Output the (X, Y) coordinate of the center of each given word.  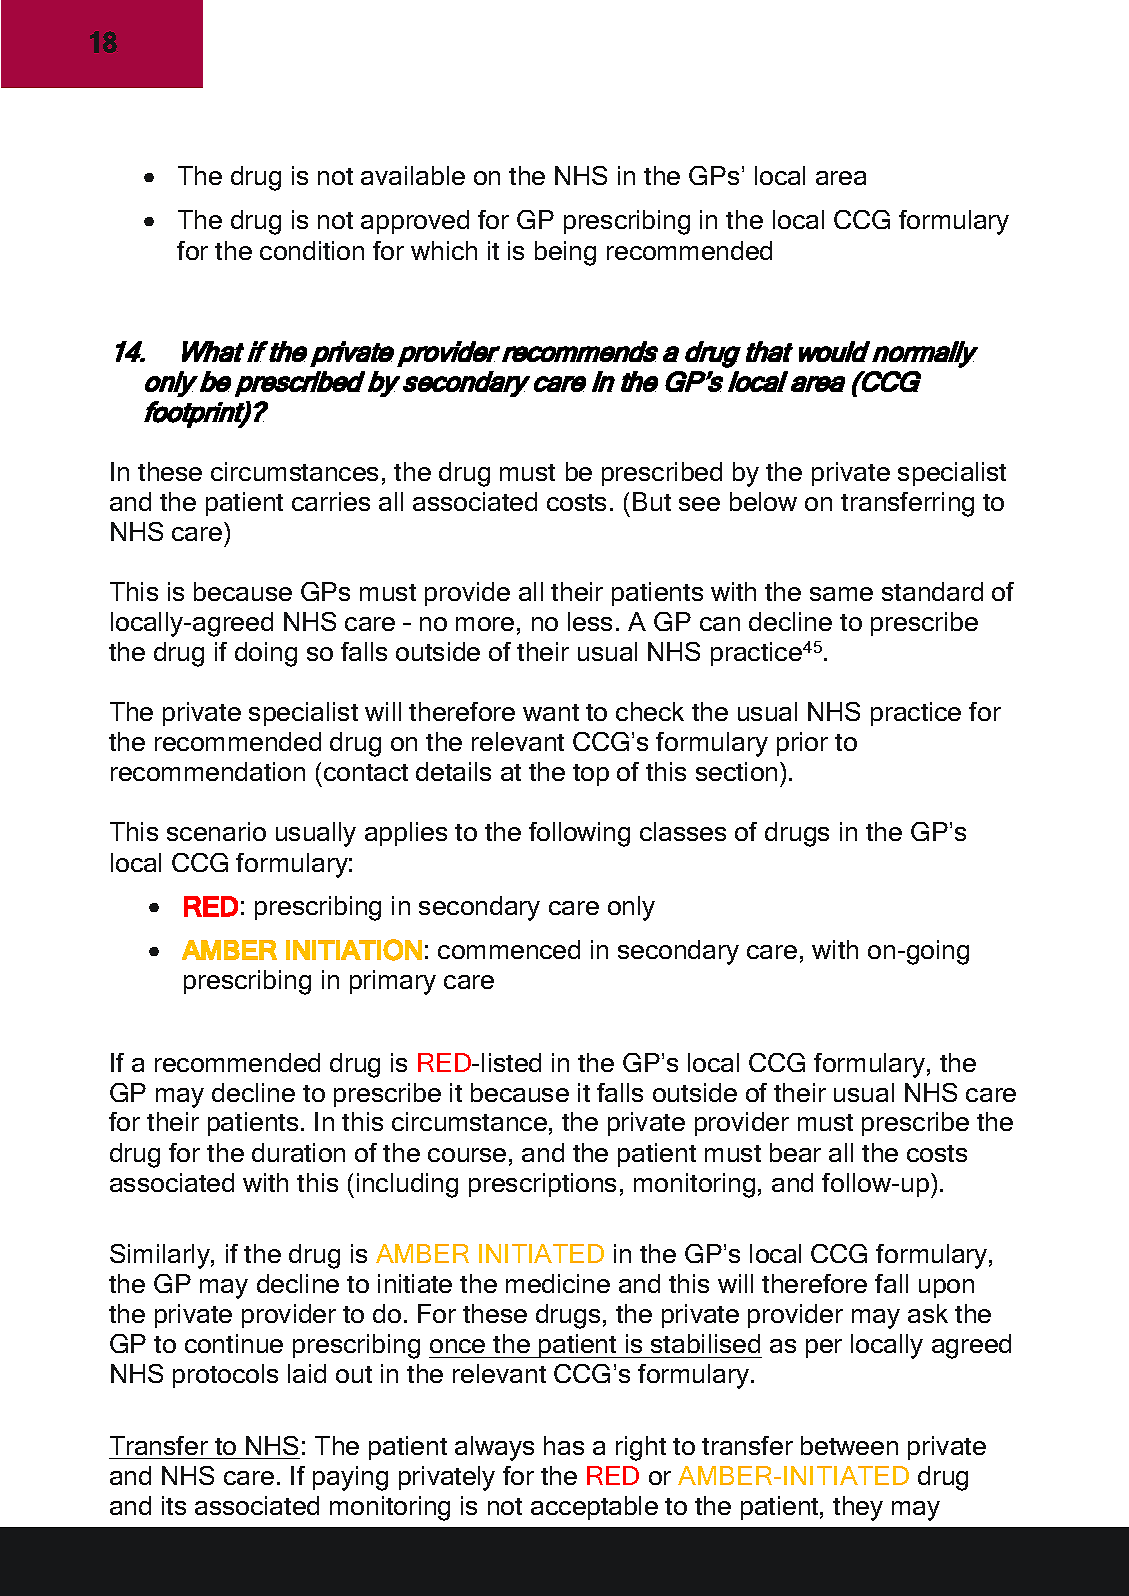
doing (266, 654)
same (841, 594)
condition (312, 250)
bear (795, 1152)
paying (350, 1478)
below (763, 501)
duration (298, 1152)
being (565, 253)
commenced (509, 949)
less (590, 621)
